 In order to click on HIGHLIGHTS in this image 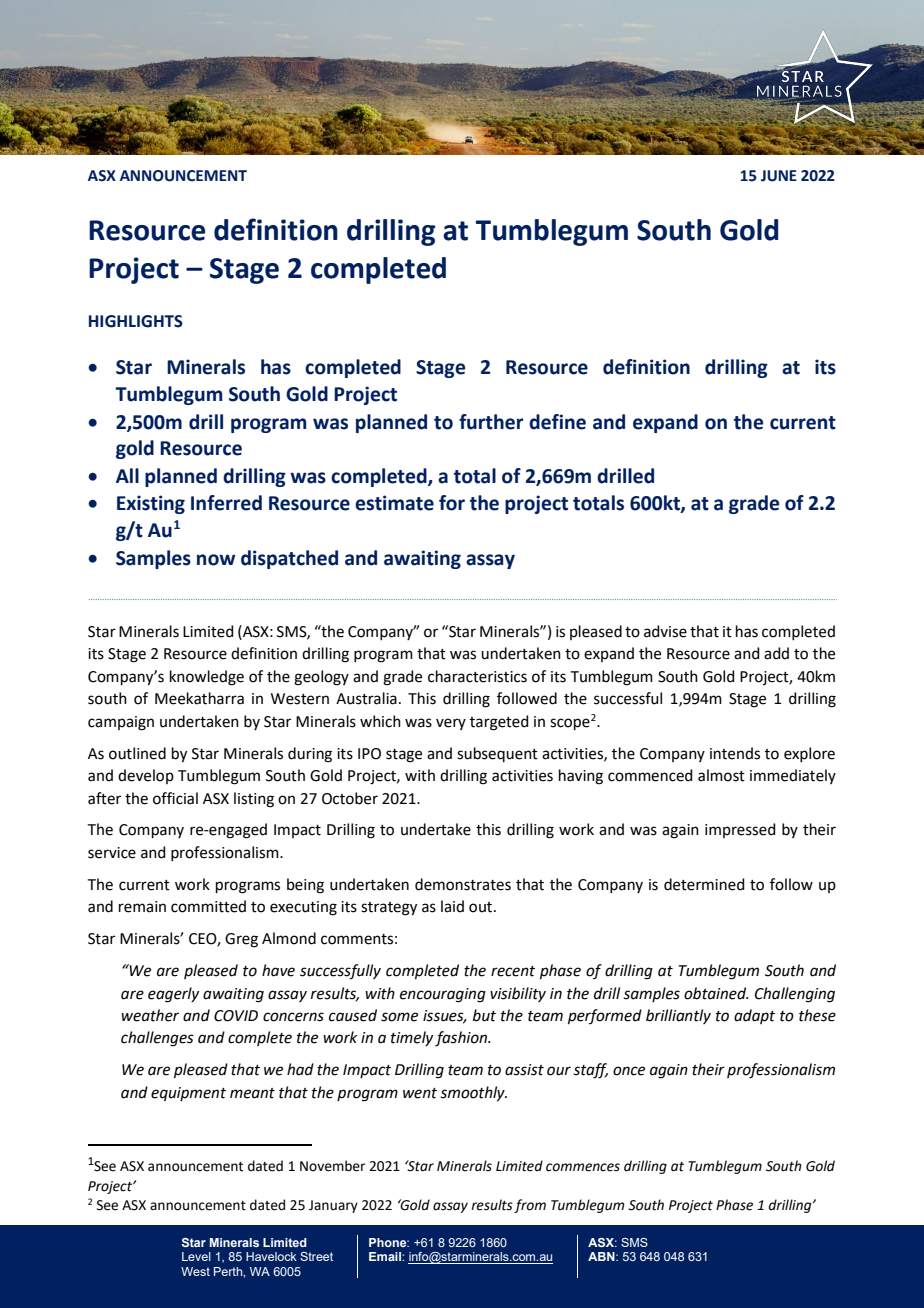, I will do `click(136, 321)`.
